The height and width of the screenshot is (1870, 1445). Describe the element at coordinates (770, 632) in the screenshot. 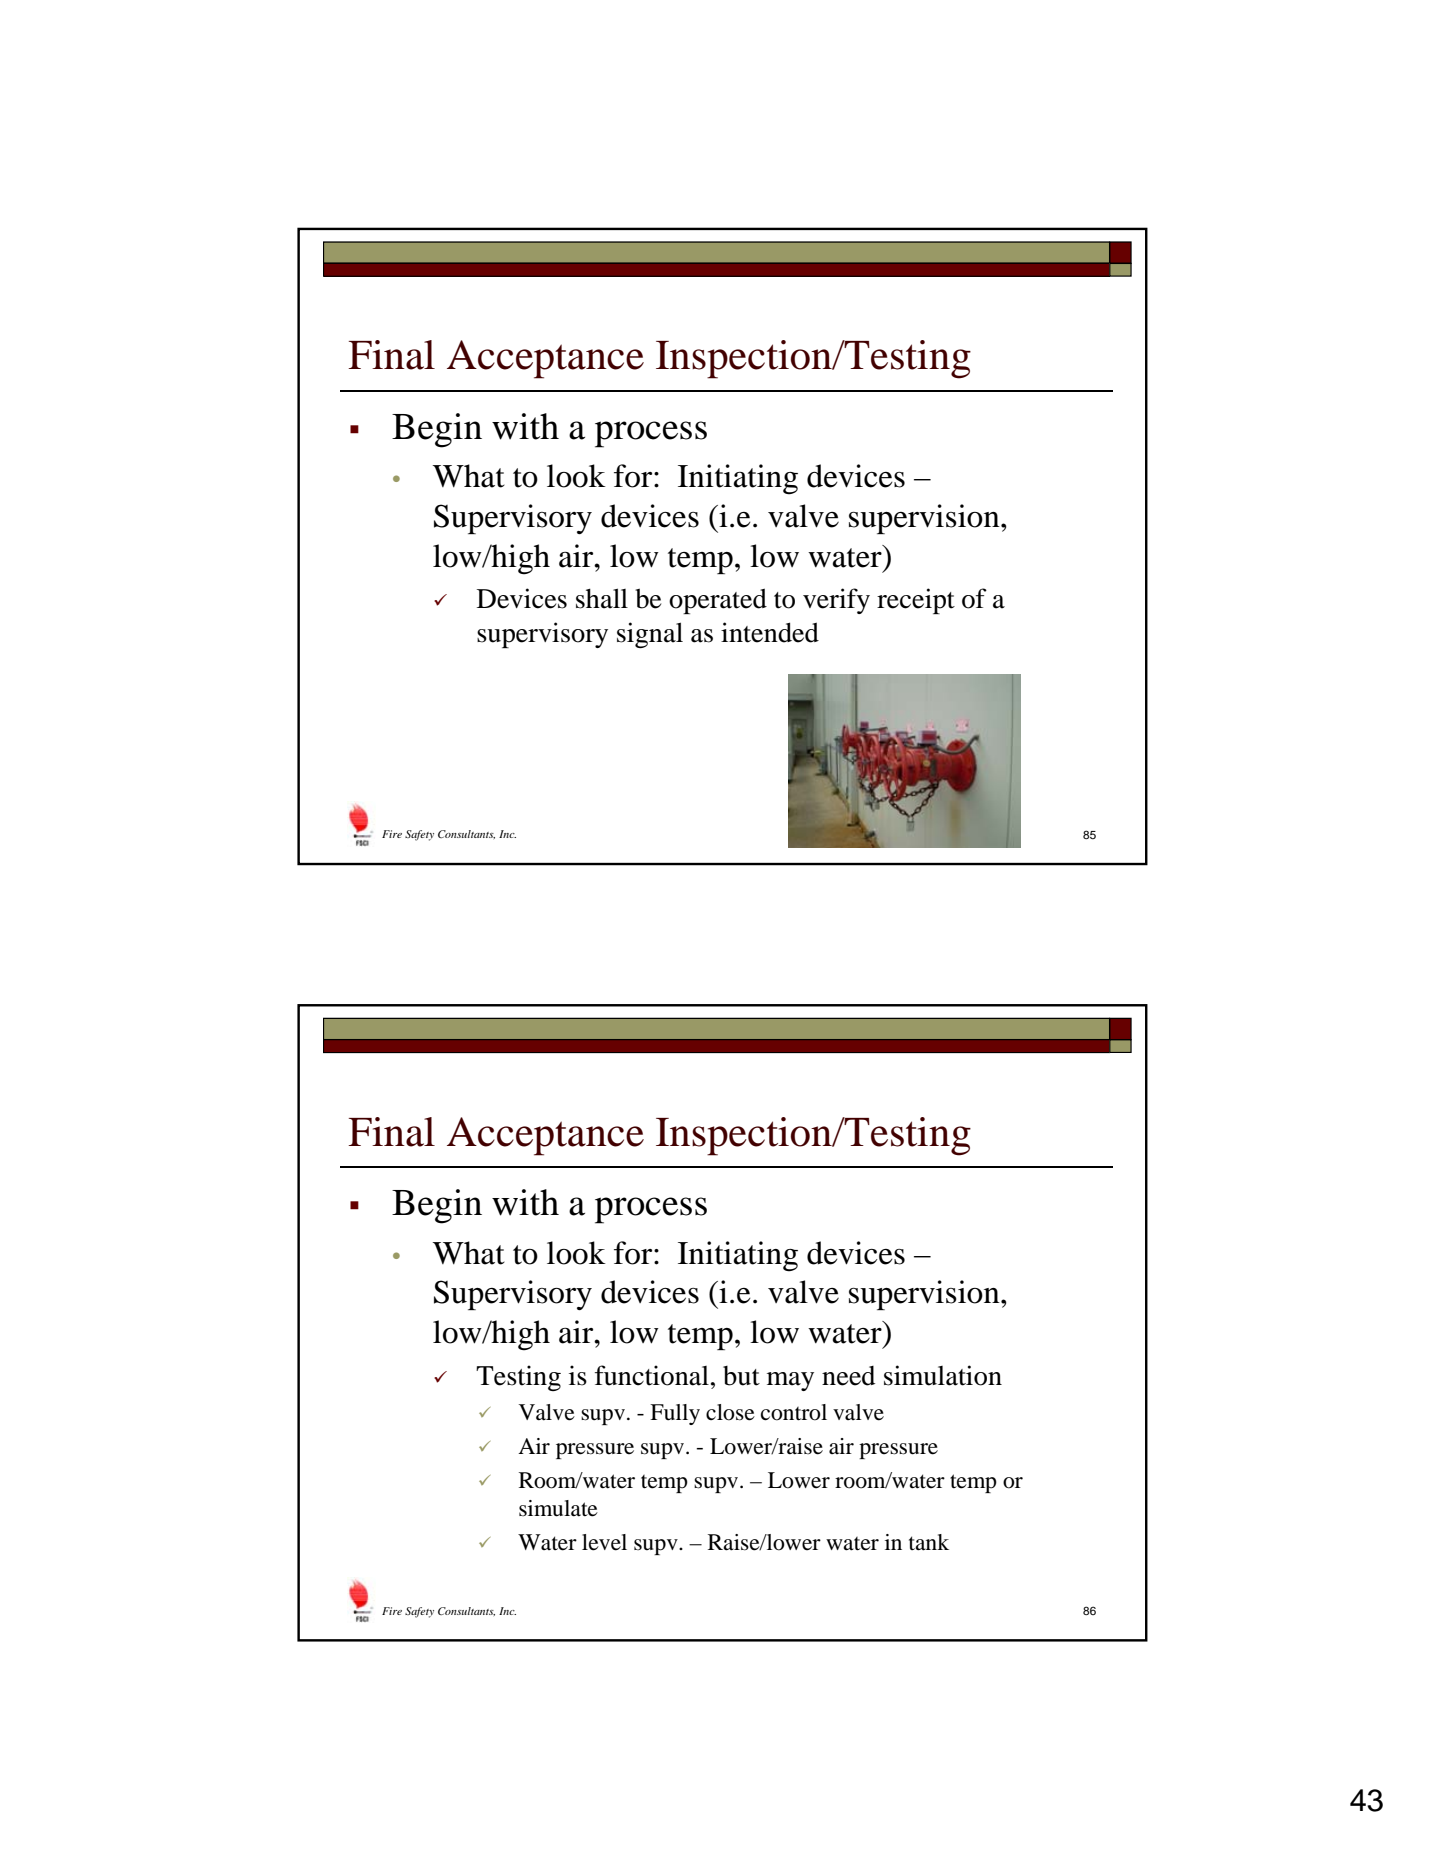

I see `intended` at that location.
